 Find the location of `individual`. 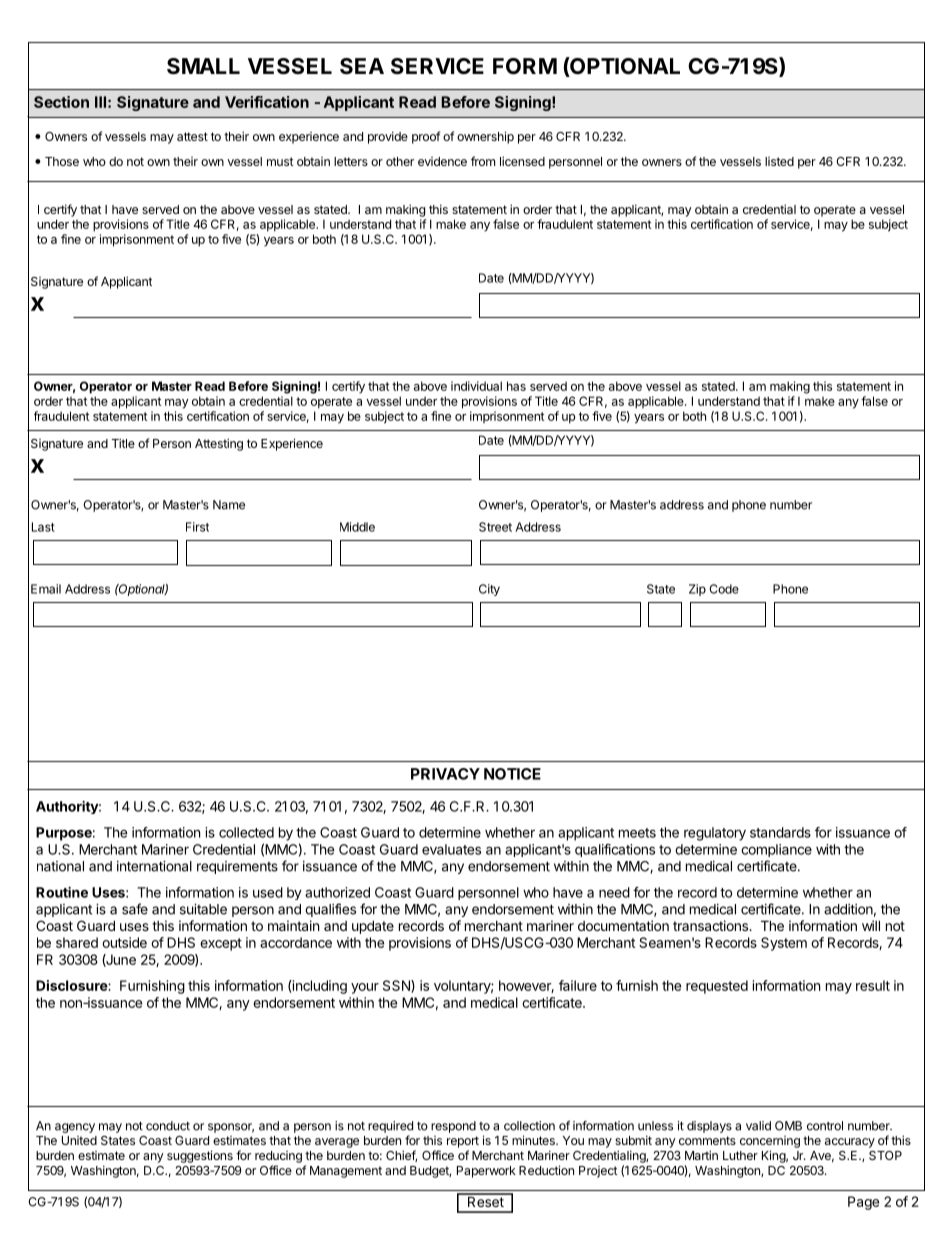

individual is located at coordinates (476, 386).
